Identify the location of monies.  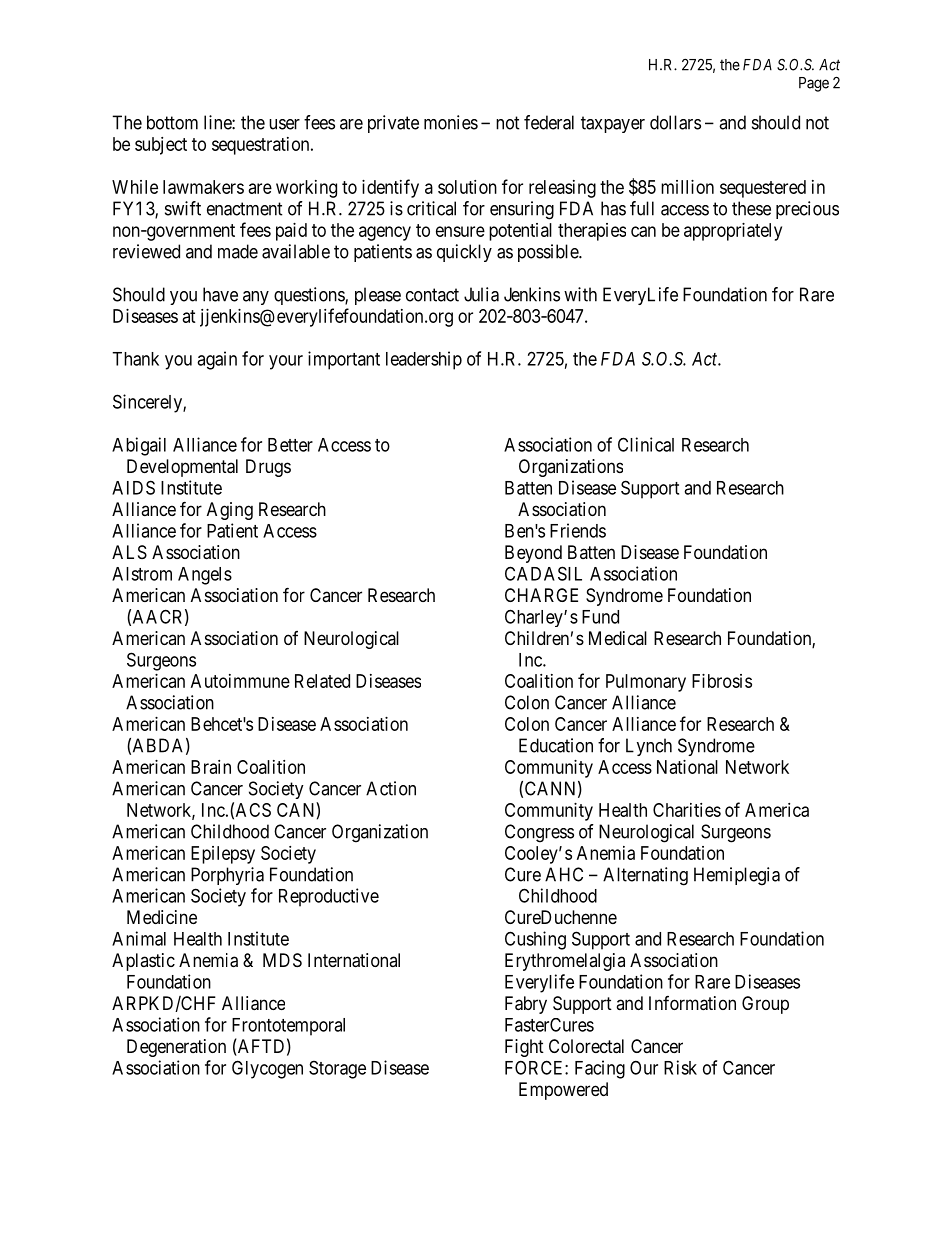
(451, 122).
